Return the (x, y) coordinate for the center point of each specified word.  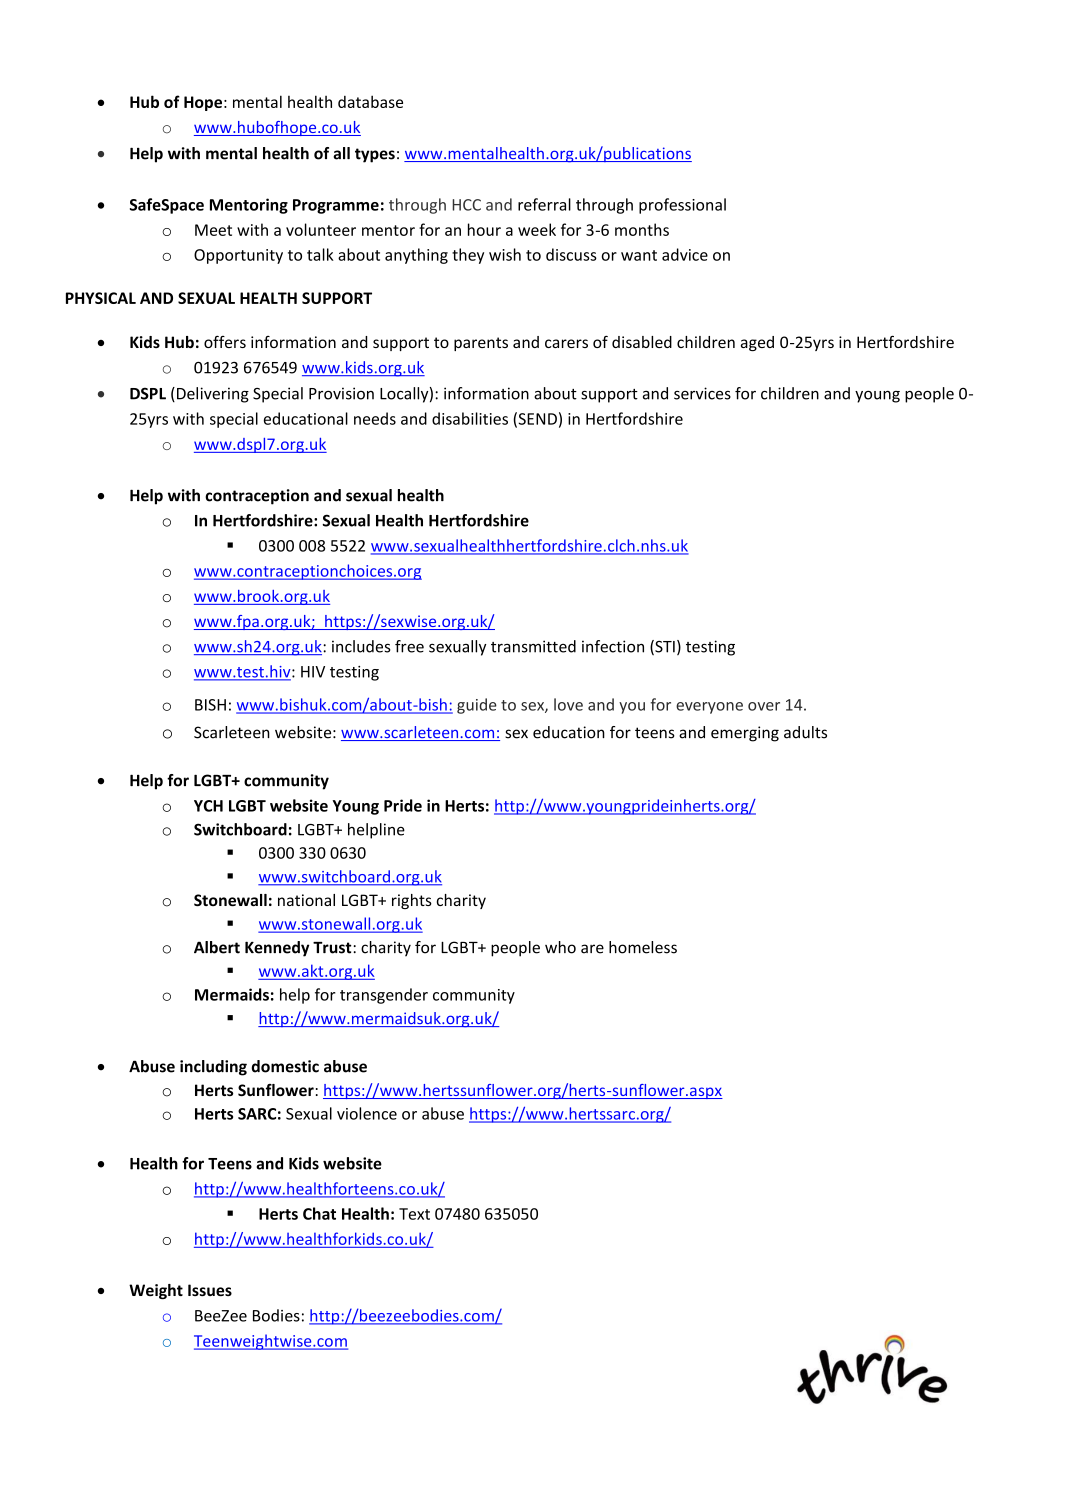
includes (361, 646)
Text (414, 1214)
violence (367, 1113)
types (375, 155)
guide (477, 706)
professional (682, 206)
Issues (210, 1290)
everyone (709, 708)
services (702, 393)
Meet (213, 230)
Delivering (213, 395)
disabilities (470, 418)
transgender (384, 996)
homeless (643, 947)
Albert (217, 947)
